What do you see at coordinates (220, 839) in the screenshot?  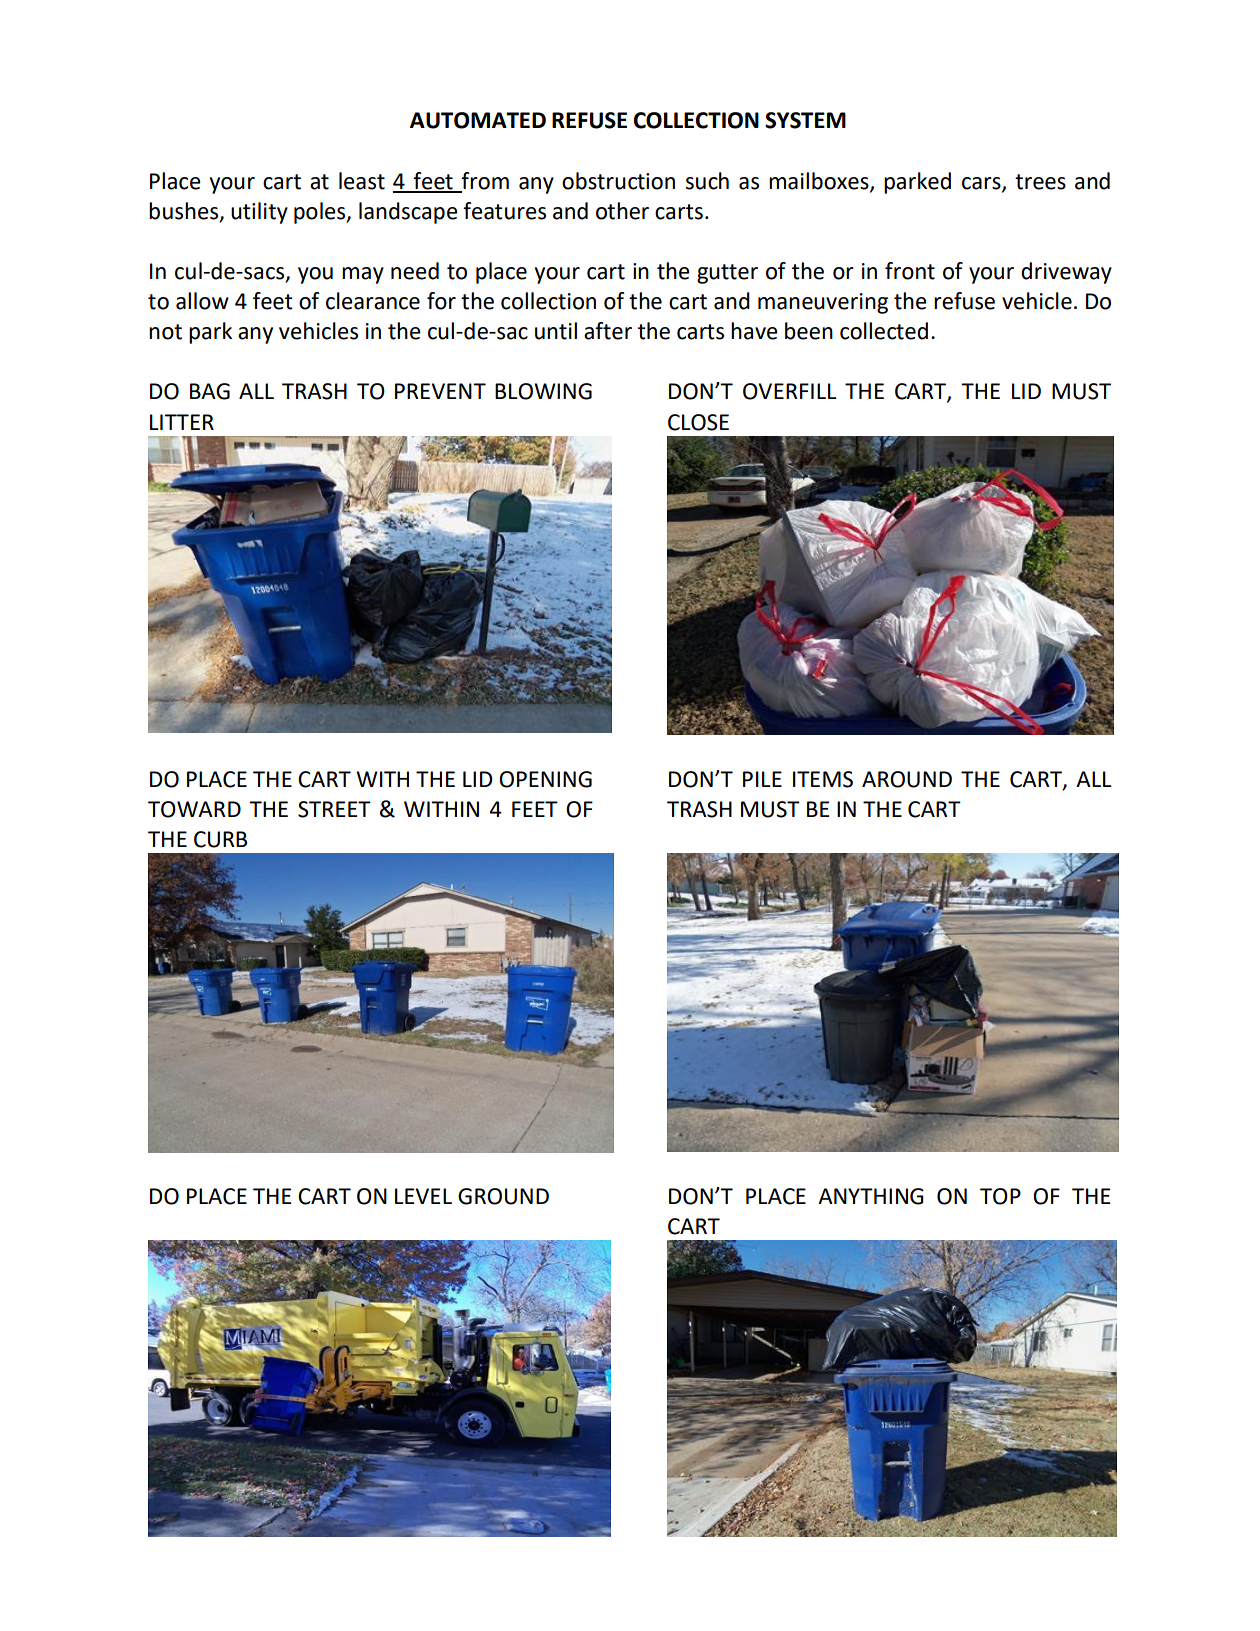 I see `CURB` at bounding box center [220, 839].
